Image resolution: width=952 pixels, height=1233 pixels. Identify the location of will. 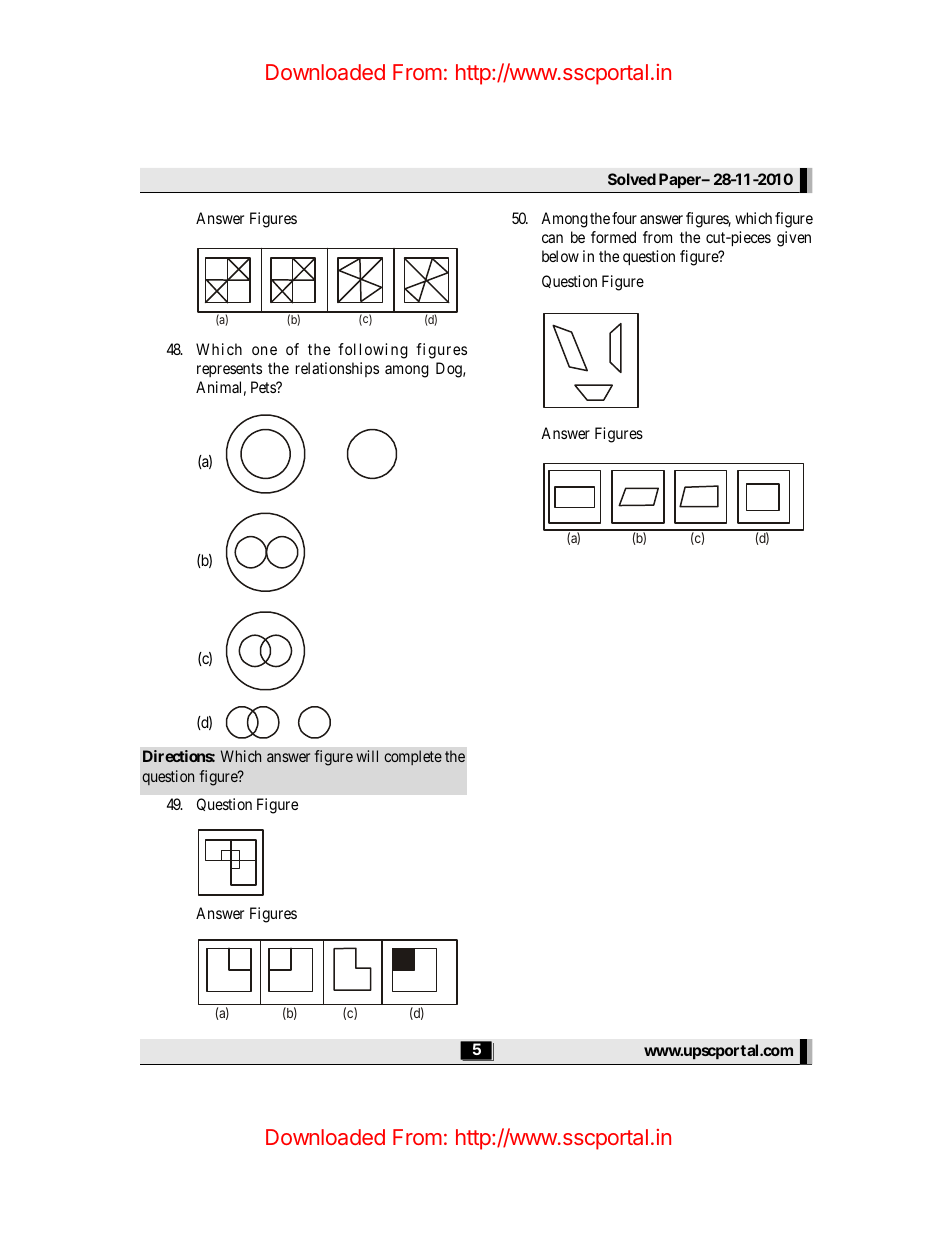
(367, 756).
